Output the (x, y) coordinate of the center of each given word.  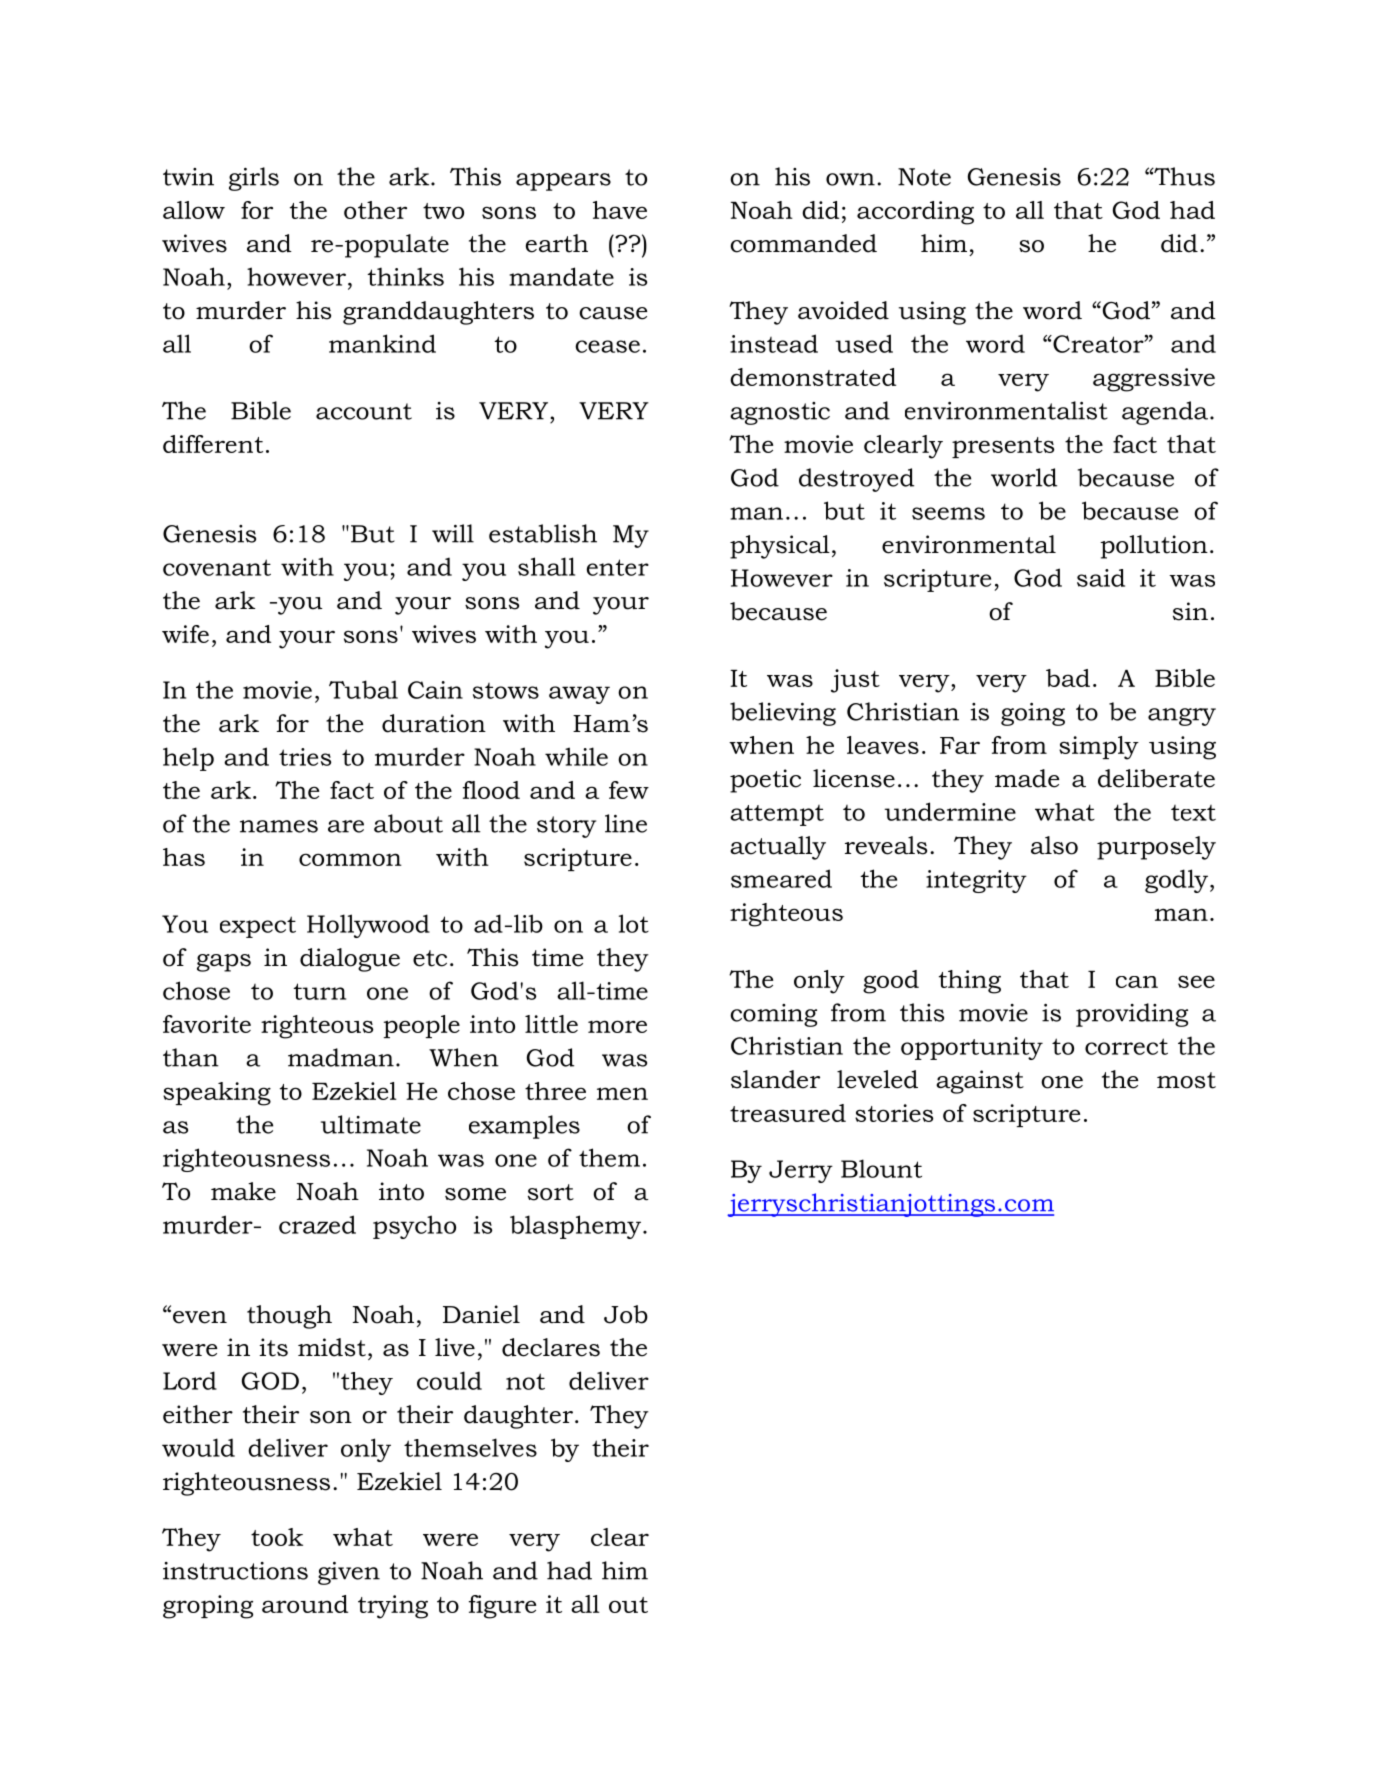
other (375, 210)
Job (626, 1314)
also (1054, 845)
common (350, 859)
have (620, 210)
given (349, 1573)
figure (502, 1607)
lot (634, 923)
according (915, 213)
